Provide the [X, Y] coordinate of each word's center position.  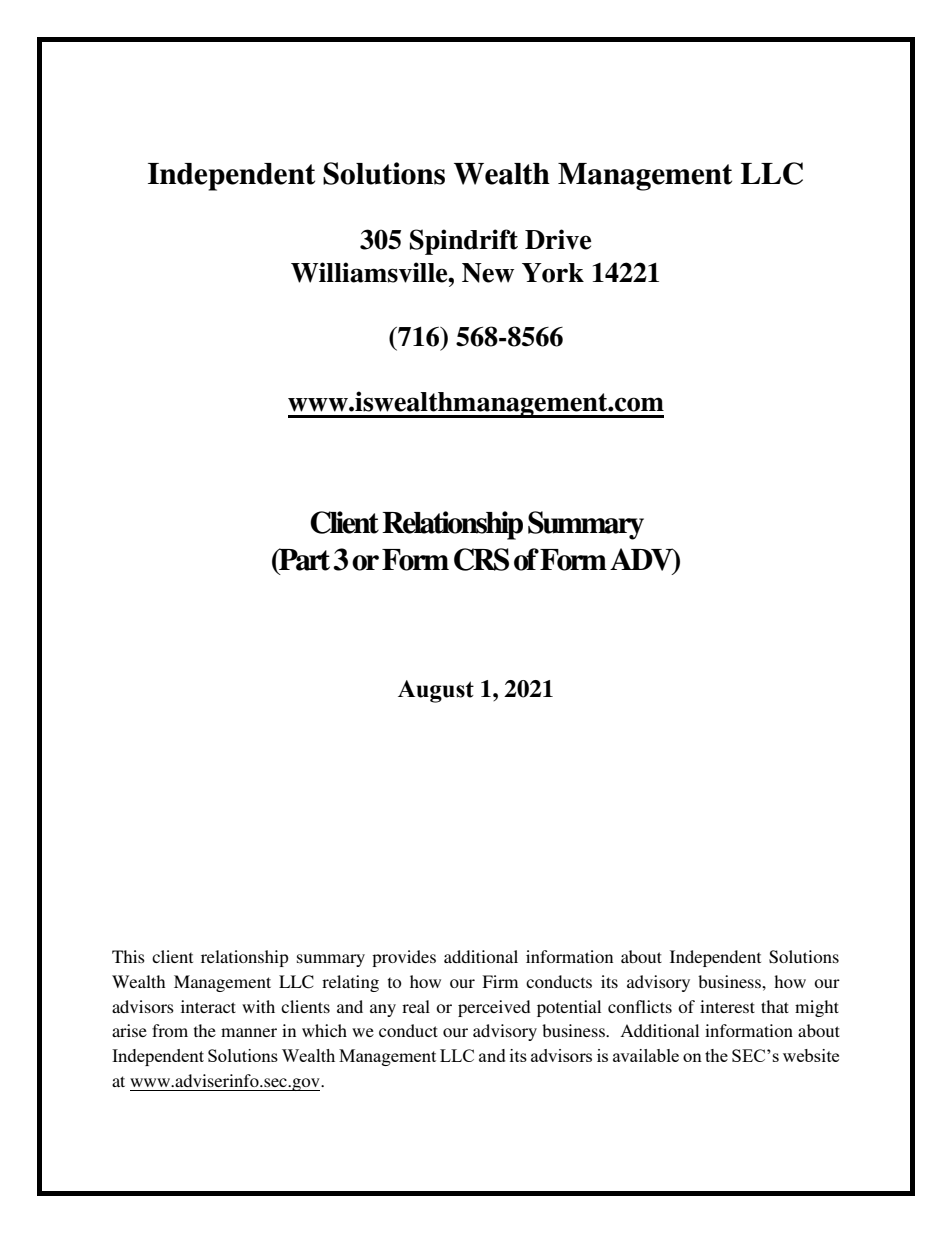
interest [727, 1006]
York [553, 273]
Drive [558, 239]
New [488, 273]
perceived [494, 1008]
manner [249, 1032]
